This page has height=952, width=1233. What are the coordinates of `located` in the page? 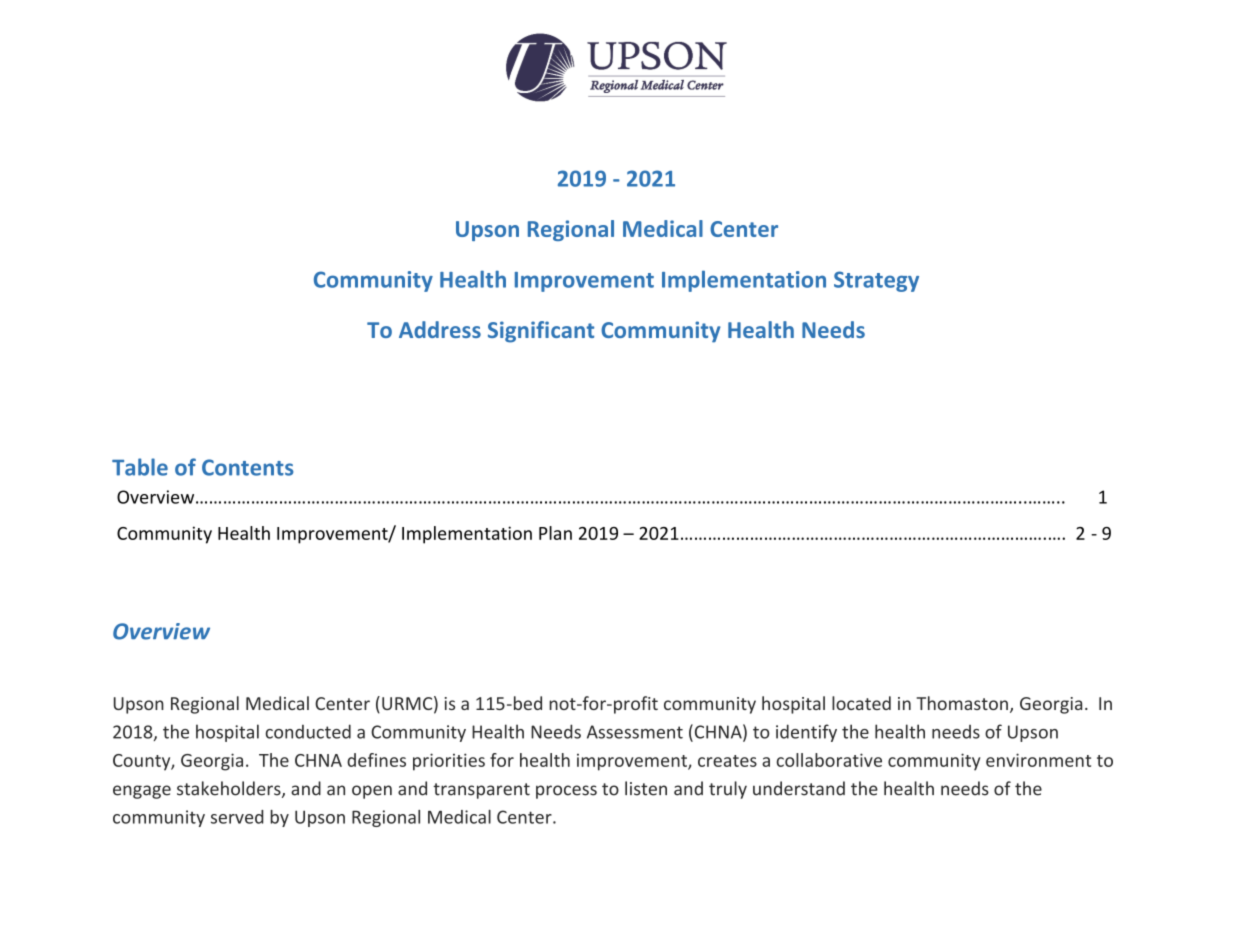 It's located at (861, 703).
